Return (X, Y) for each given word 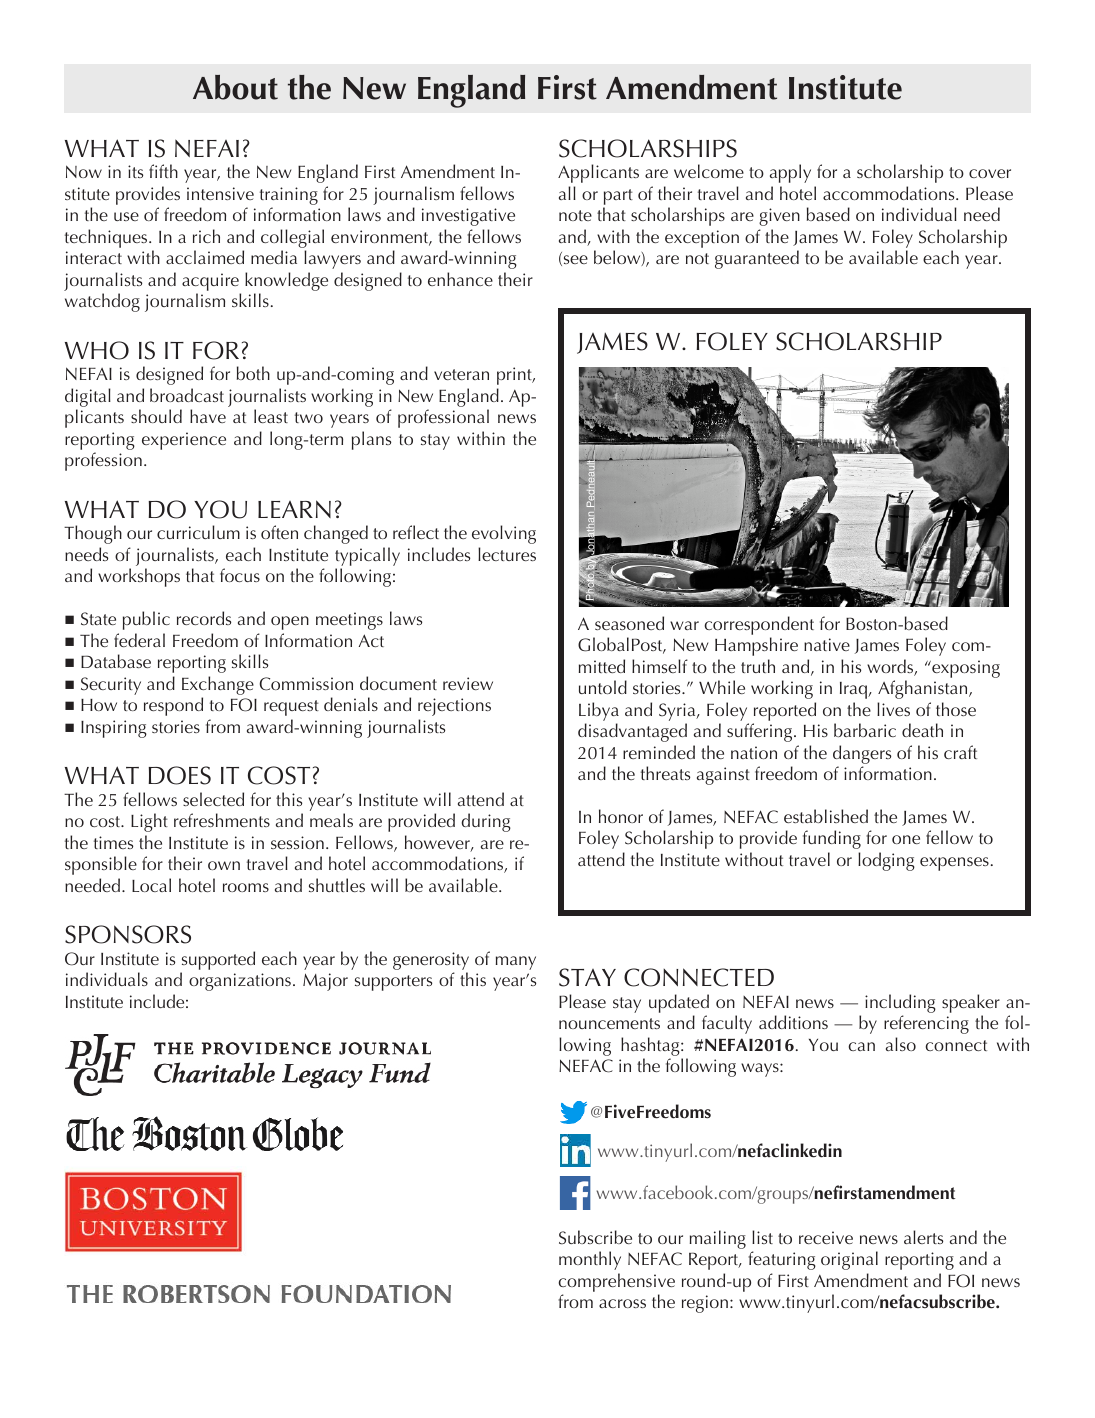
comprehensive (616, 1284)
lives (893, 709)
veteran (461, 374)
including (900, 1003)
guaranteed (757, 259)
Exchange (218, 685)
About (235, 87)
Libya (599, 711)
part (618, 198)
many (516, 963)
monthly (590, 1260)
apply (790, 173)
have (208, 416)
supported (218, 960)
